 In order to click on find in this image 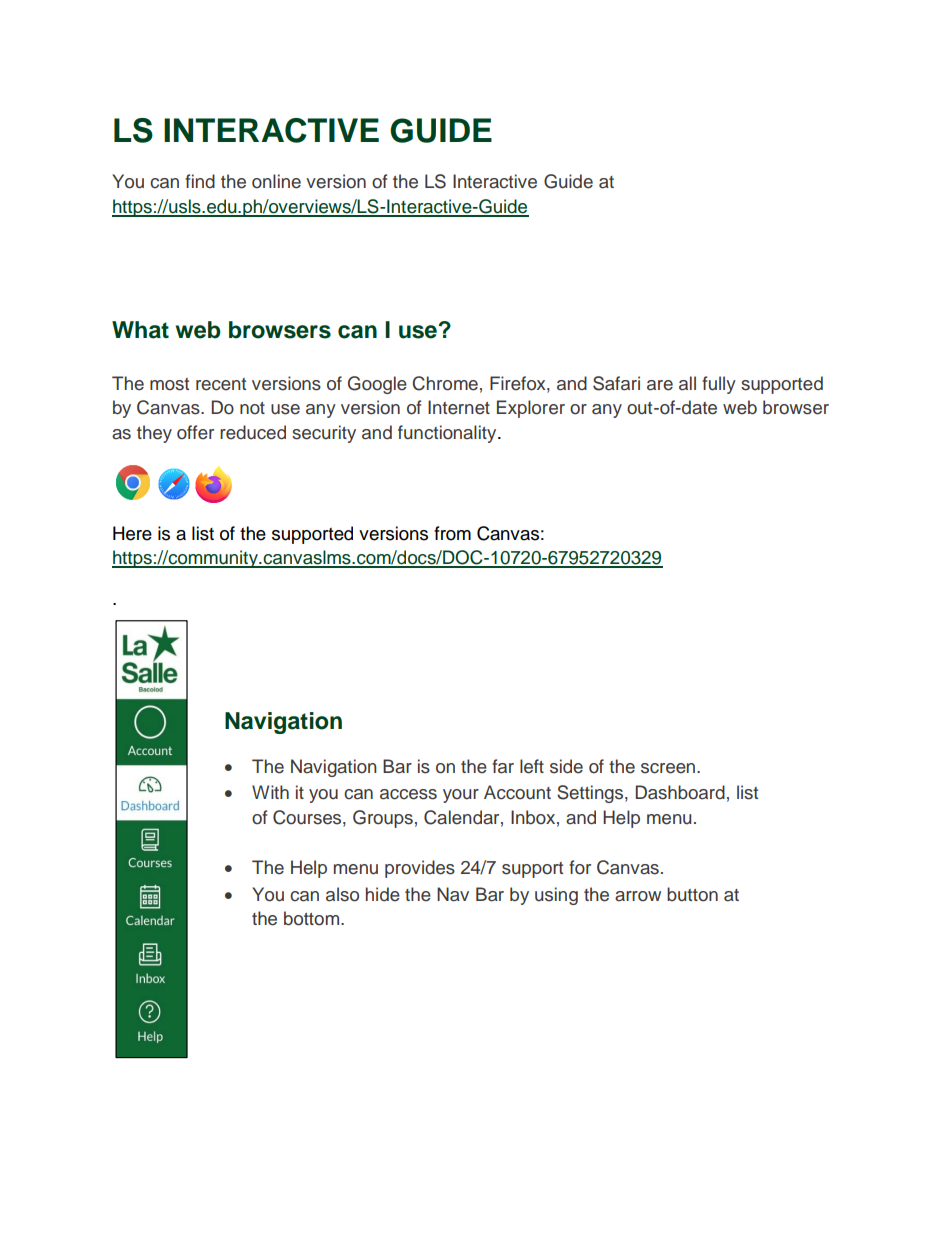, I will do `click(200, 181)`.
